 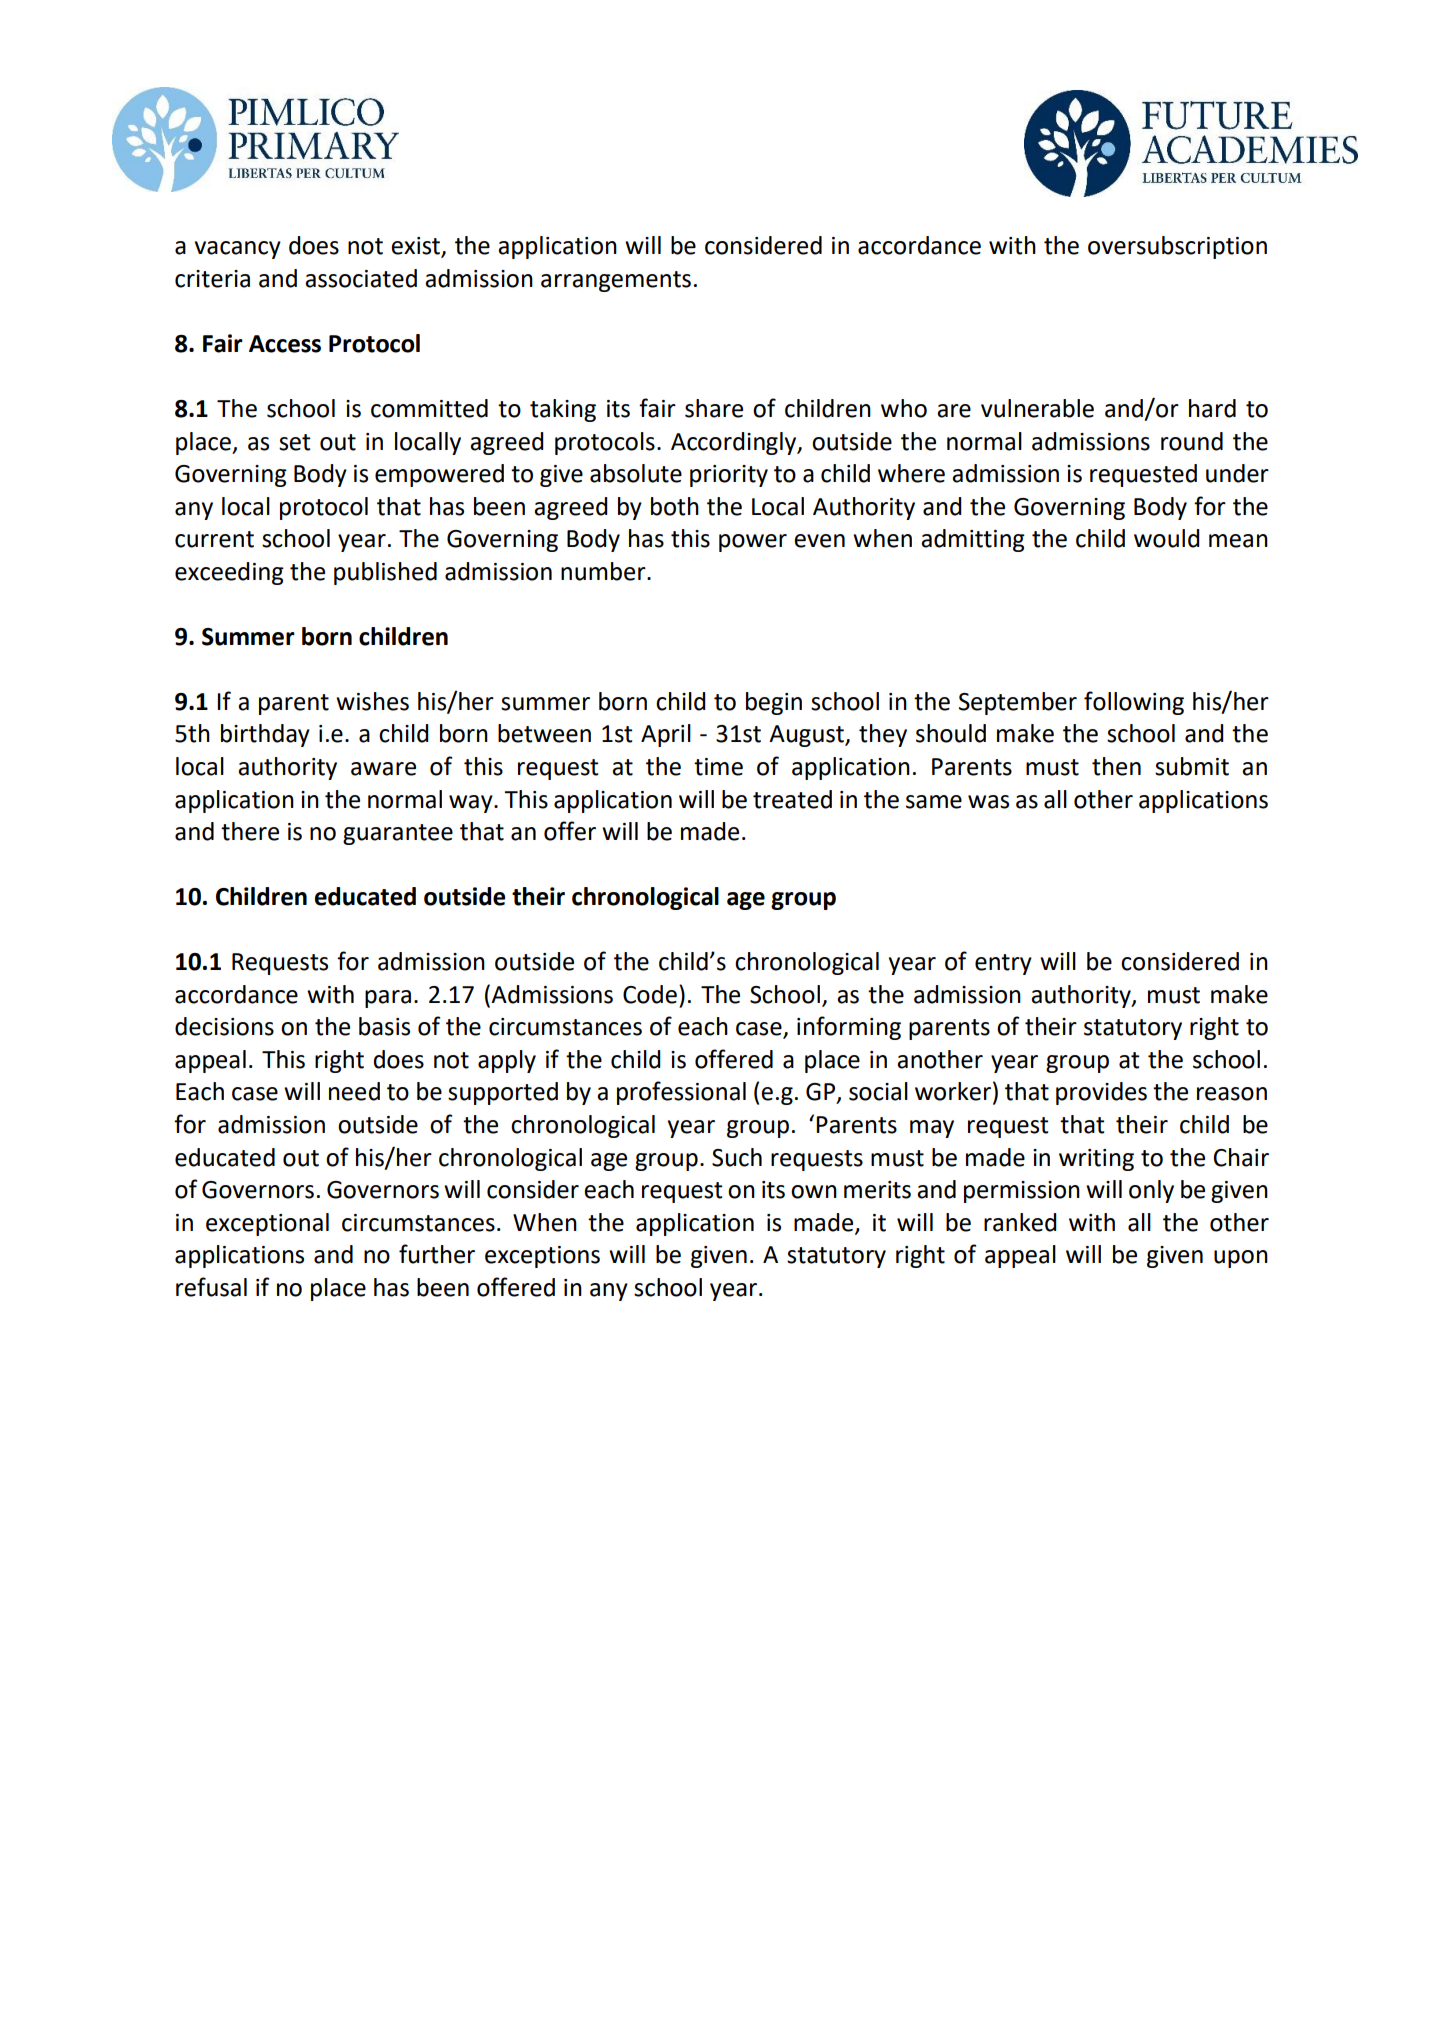 I want to click on Code, so click(x=650, y=994).
